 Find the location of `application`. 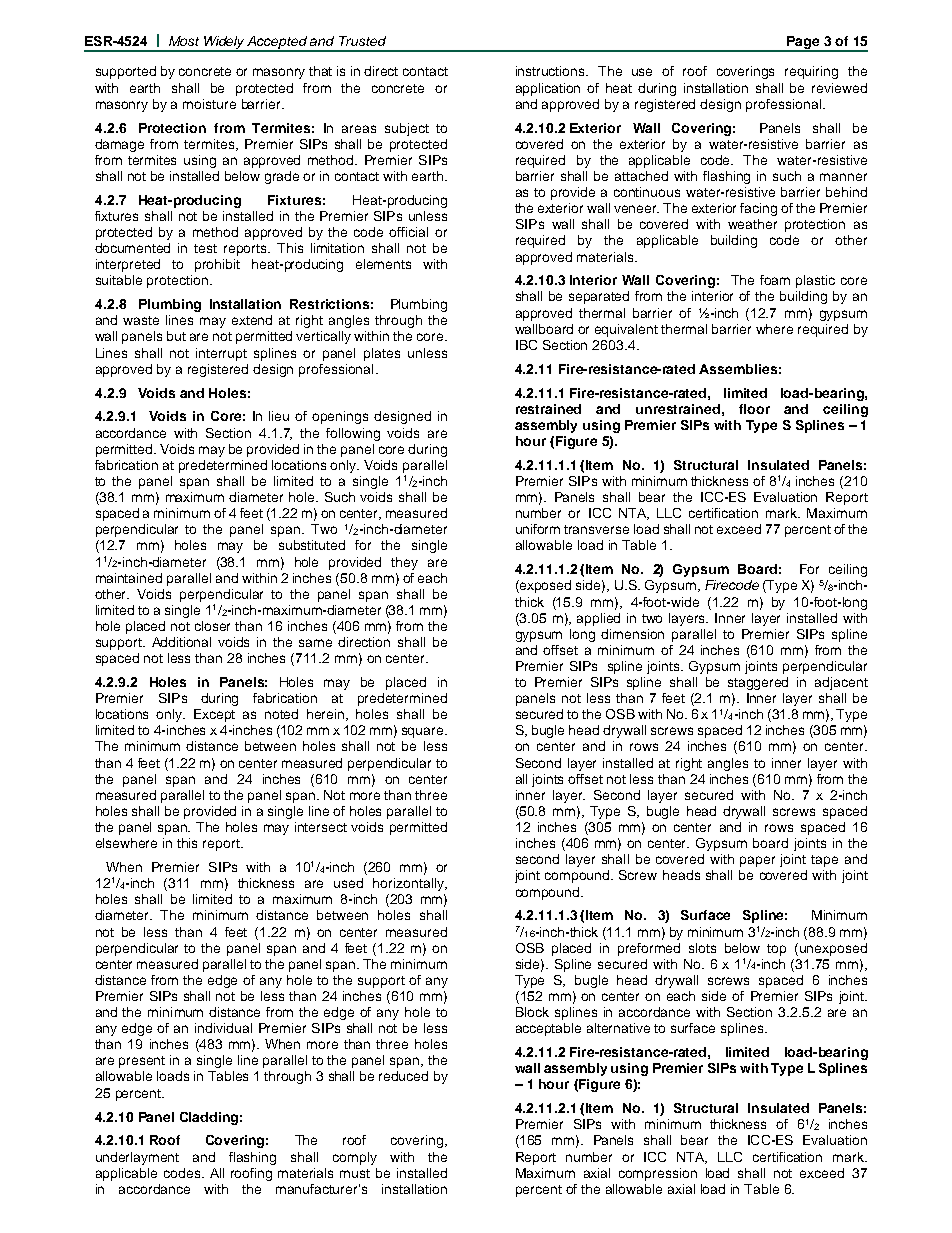

application is located at coordinates (548, 89).
